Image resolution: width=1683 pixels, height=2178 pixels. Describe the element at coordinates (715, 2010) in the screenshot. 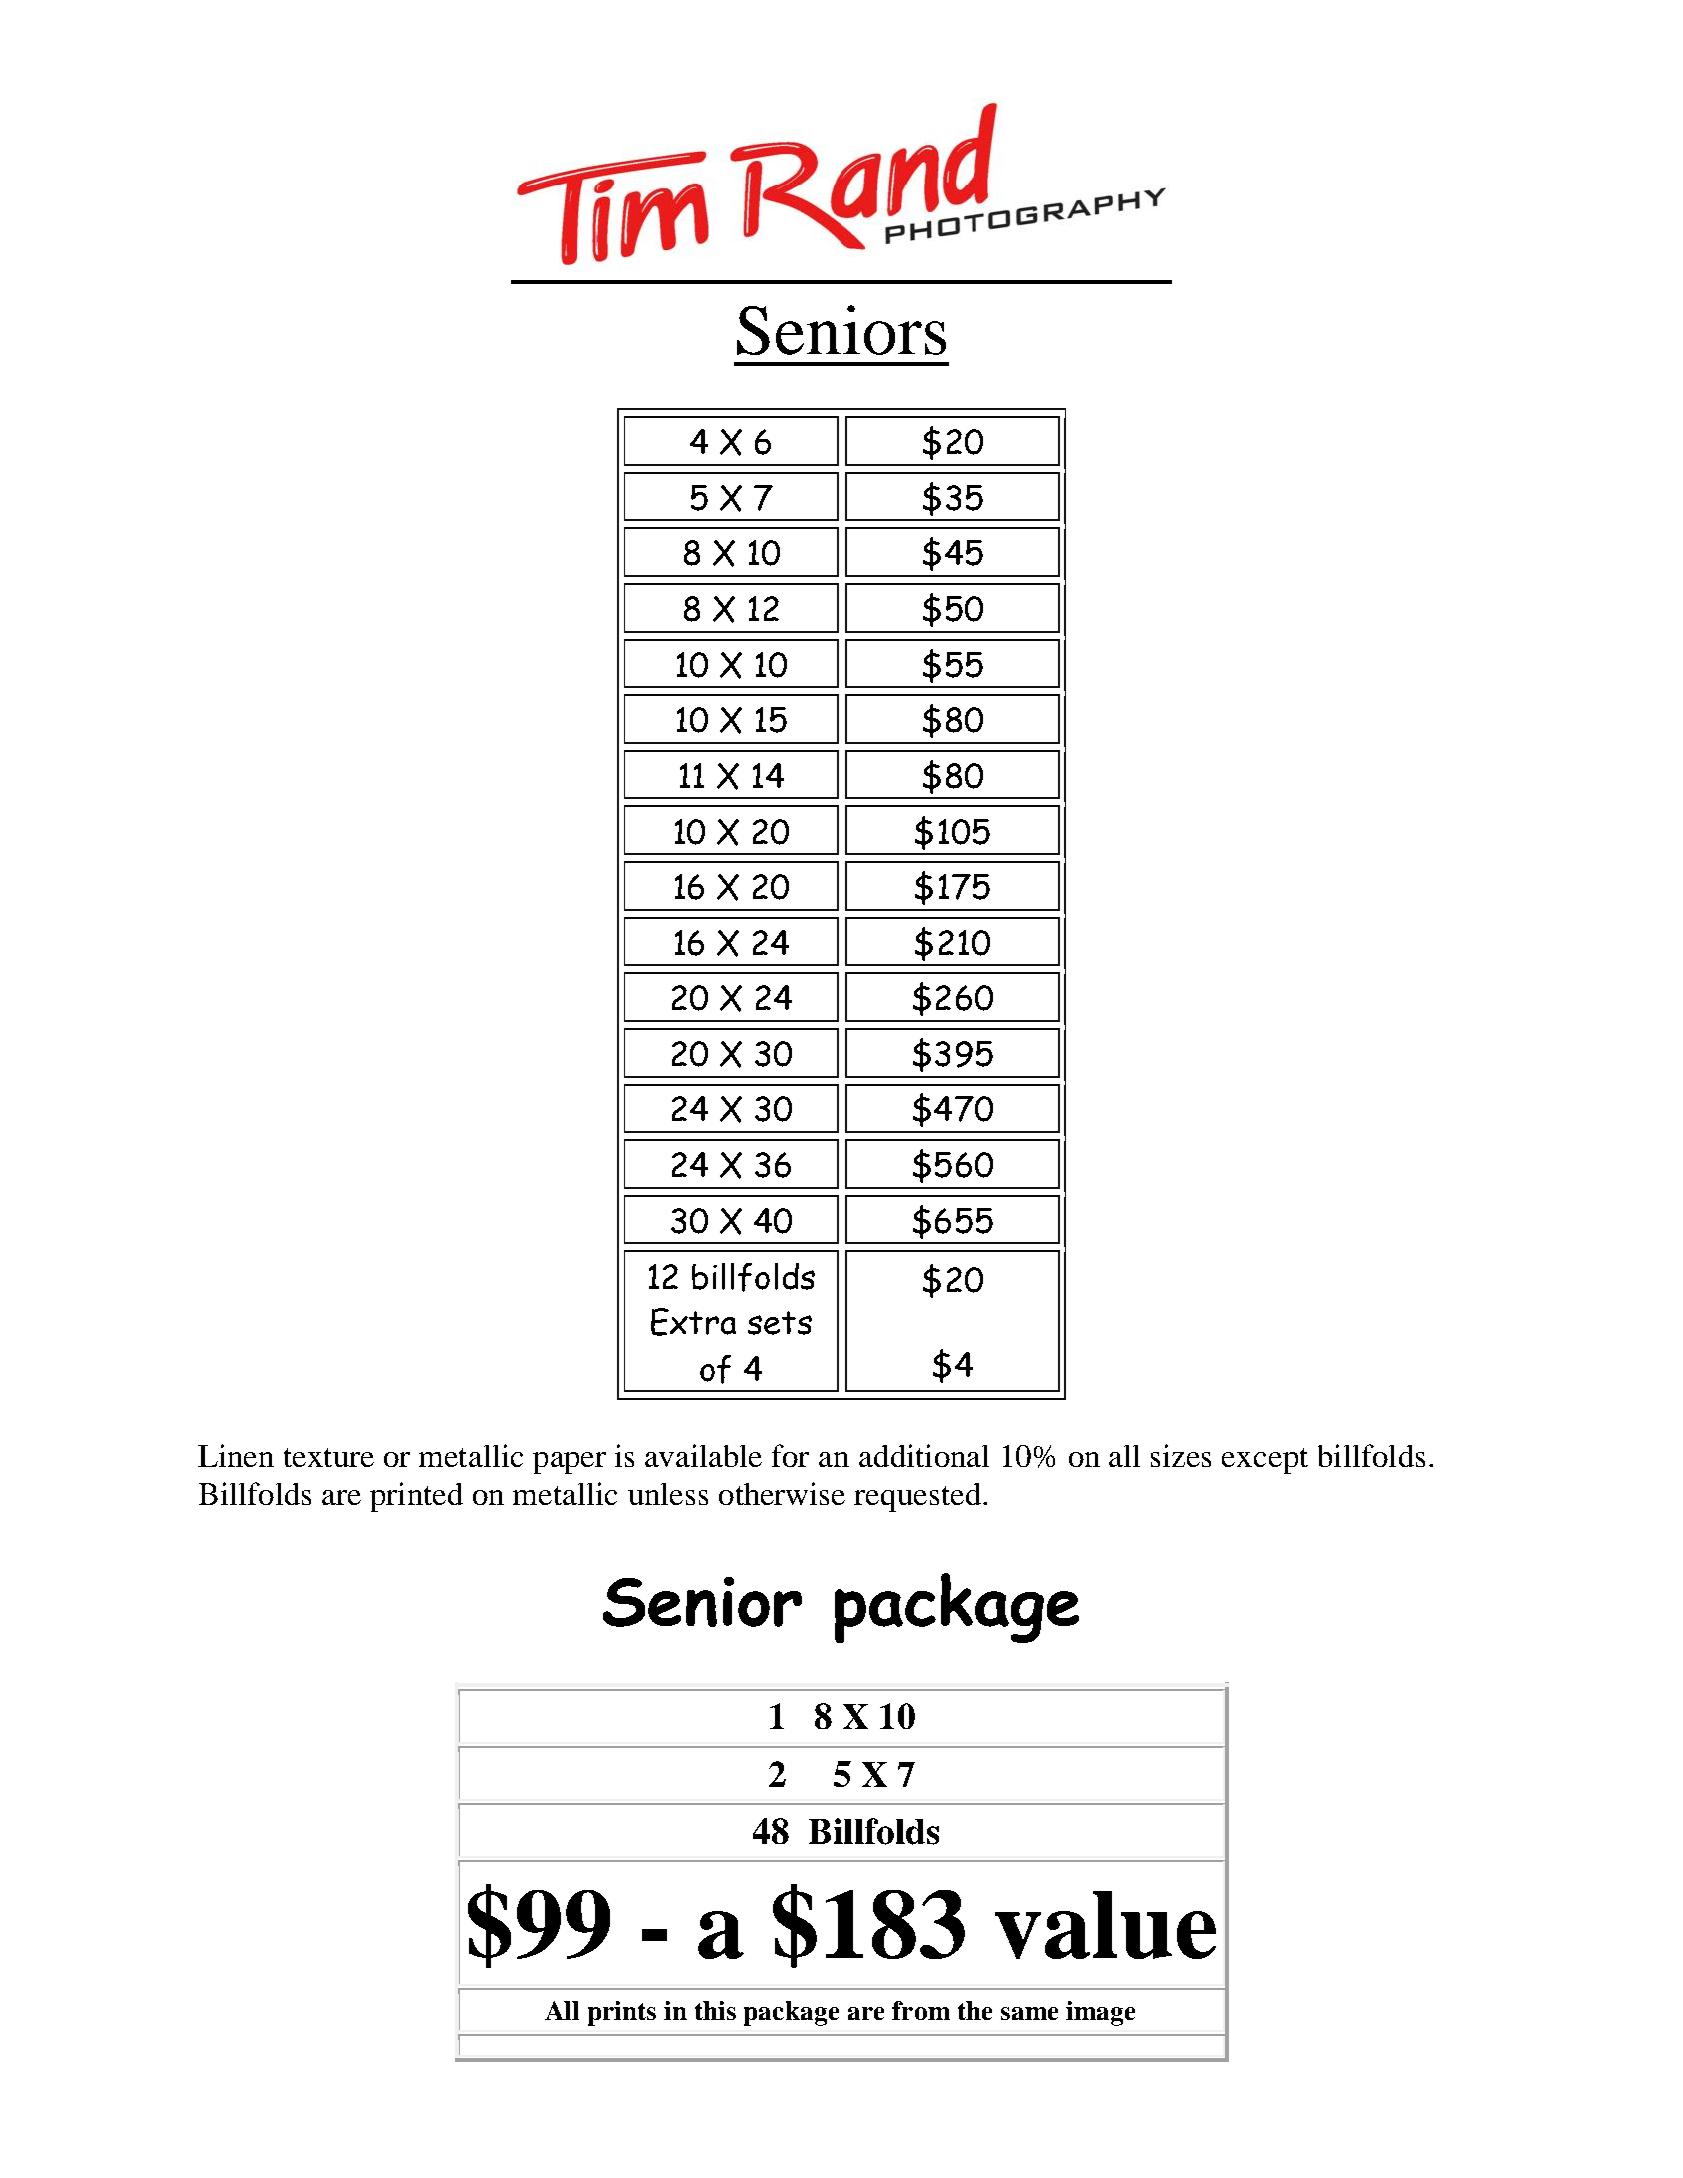

I see `this` at that location.
